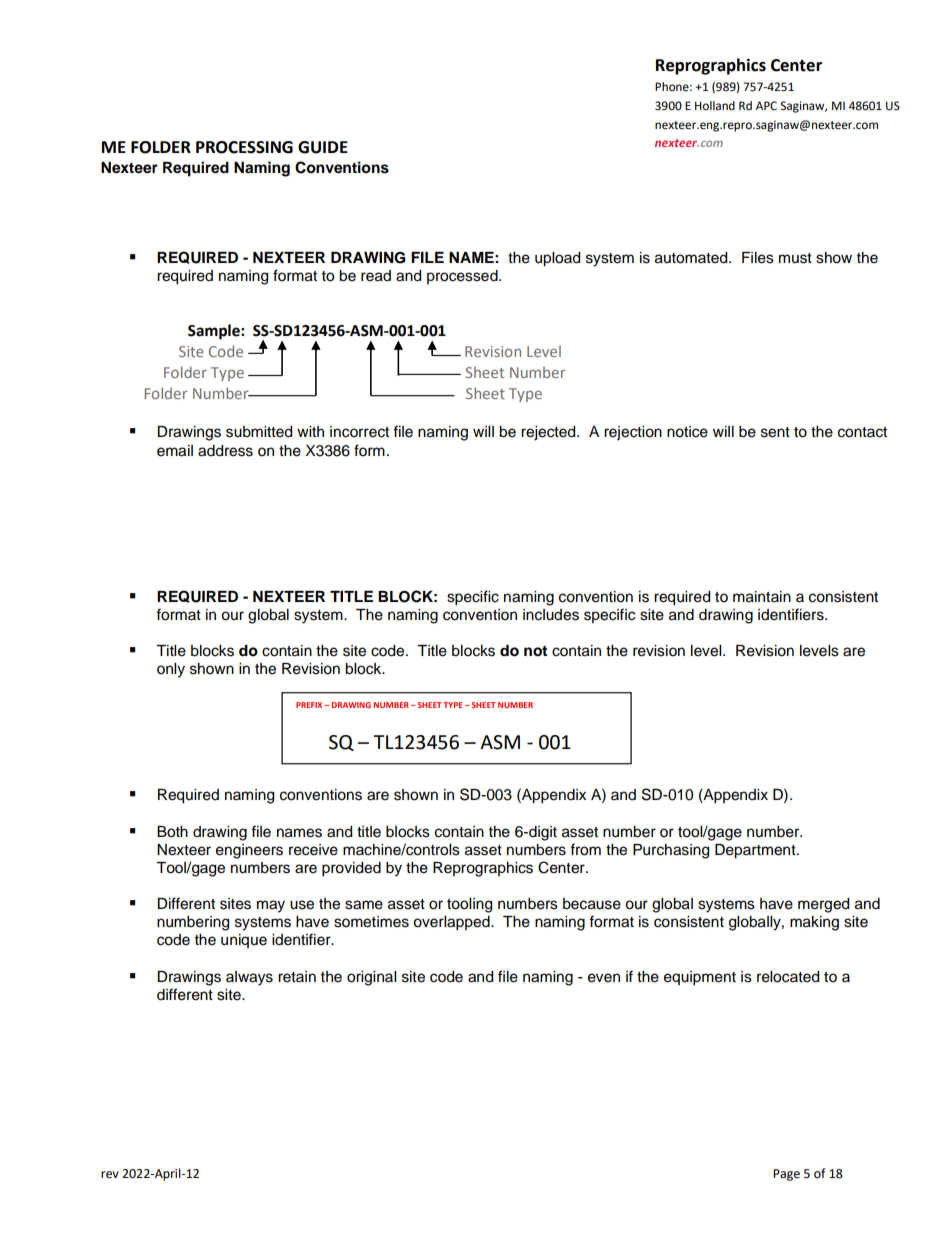 The image size is (952, 1233). I want to click on always, so click(249, 978).
